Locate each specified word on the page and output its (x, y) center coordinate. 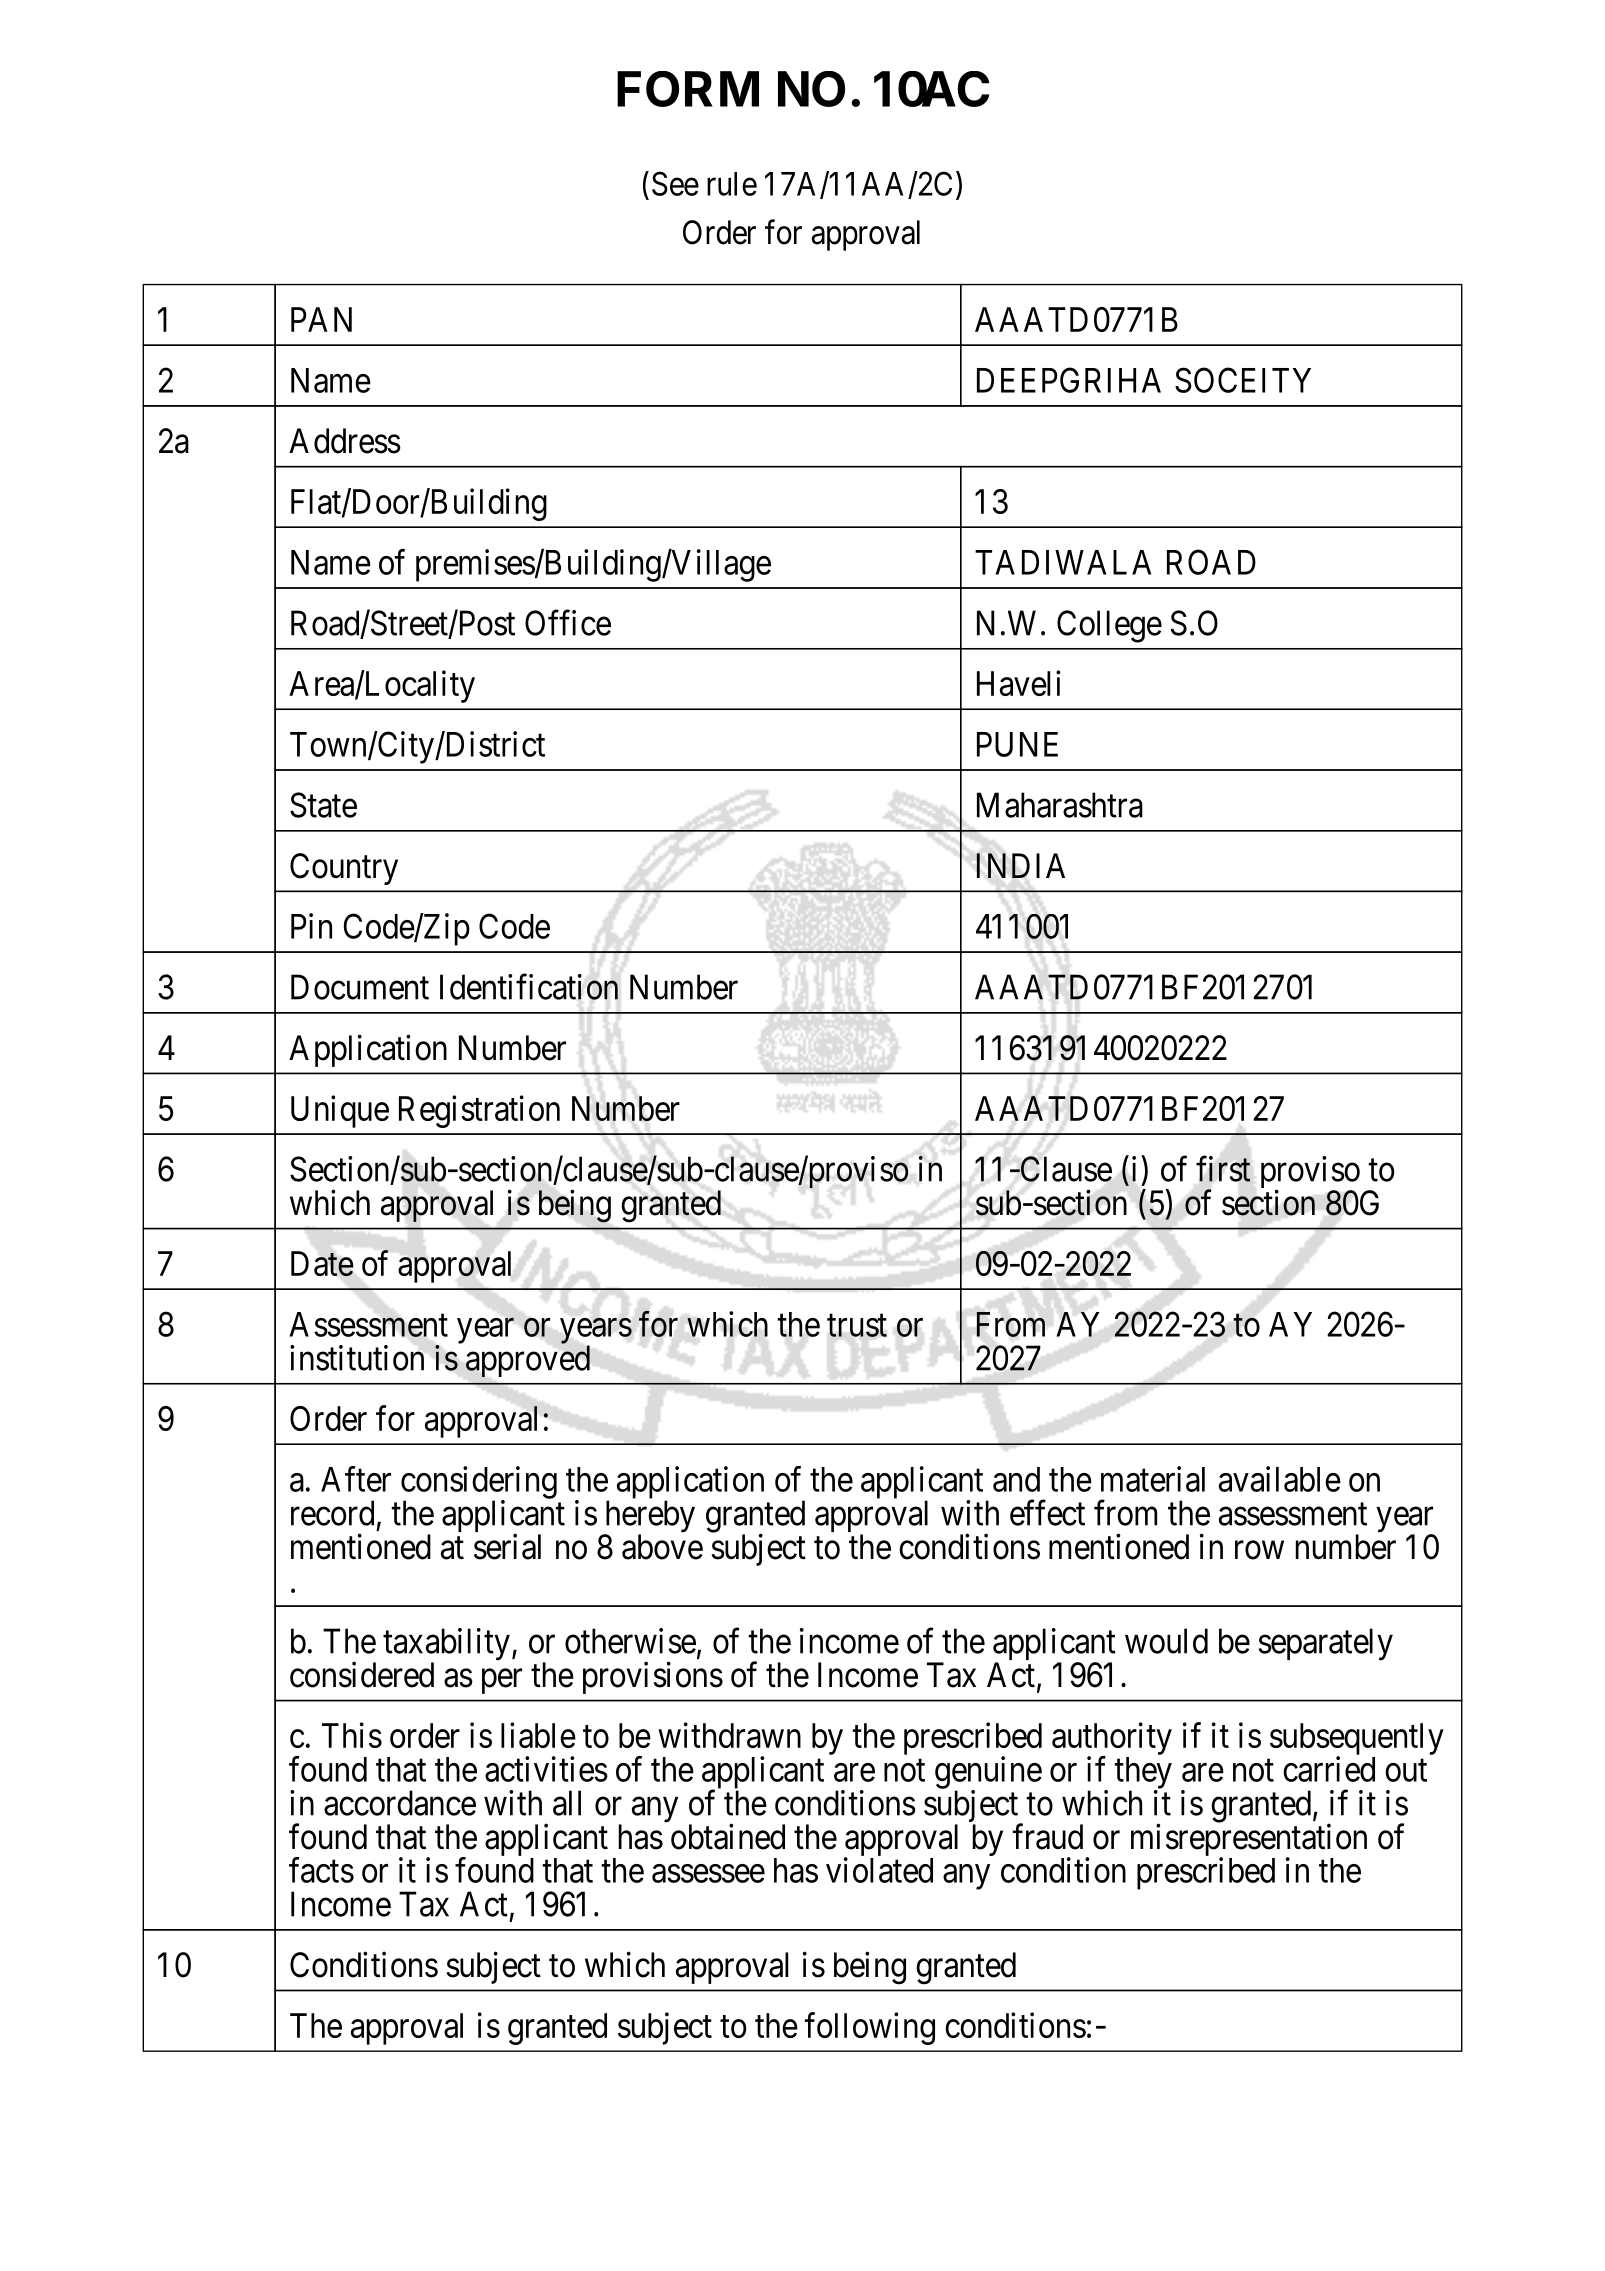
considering (479, 1483)
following (869, 2028)
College (1109, 626)
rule (732, 184)
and (1016, 1479)
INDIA (1020, 865)
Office (568, 623)
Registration (479, 1111)
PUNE (1017, 744)
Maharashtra (1060, 805)
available (1280, 1479)
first (1223, 1169)
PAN (321, 319)
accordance (400, 1803)
